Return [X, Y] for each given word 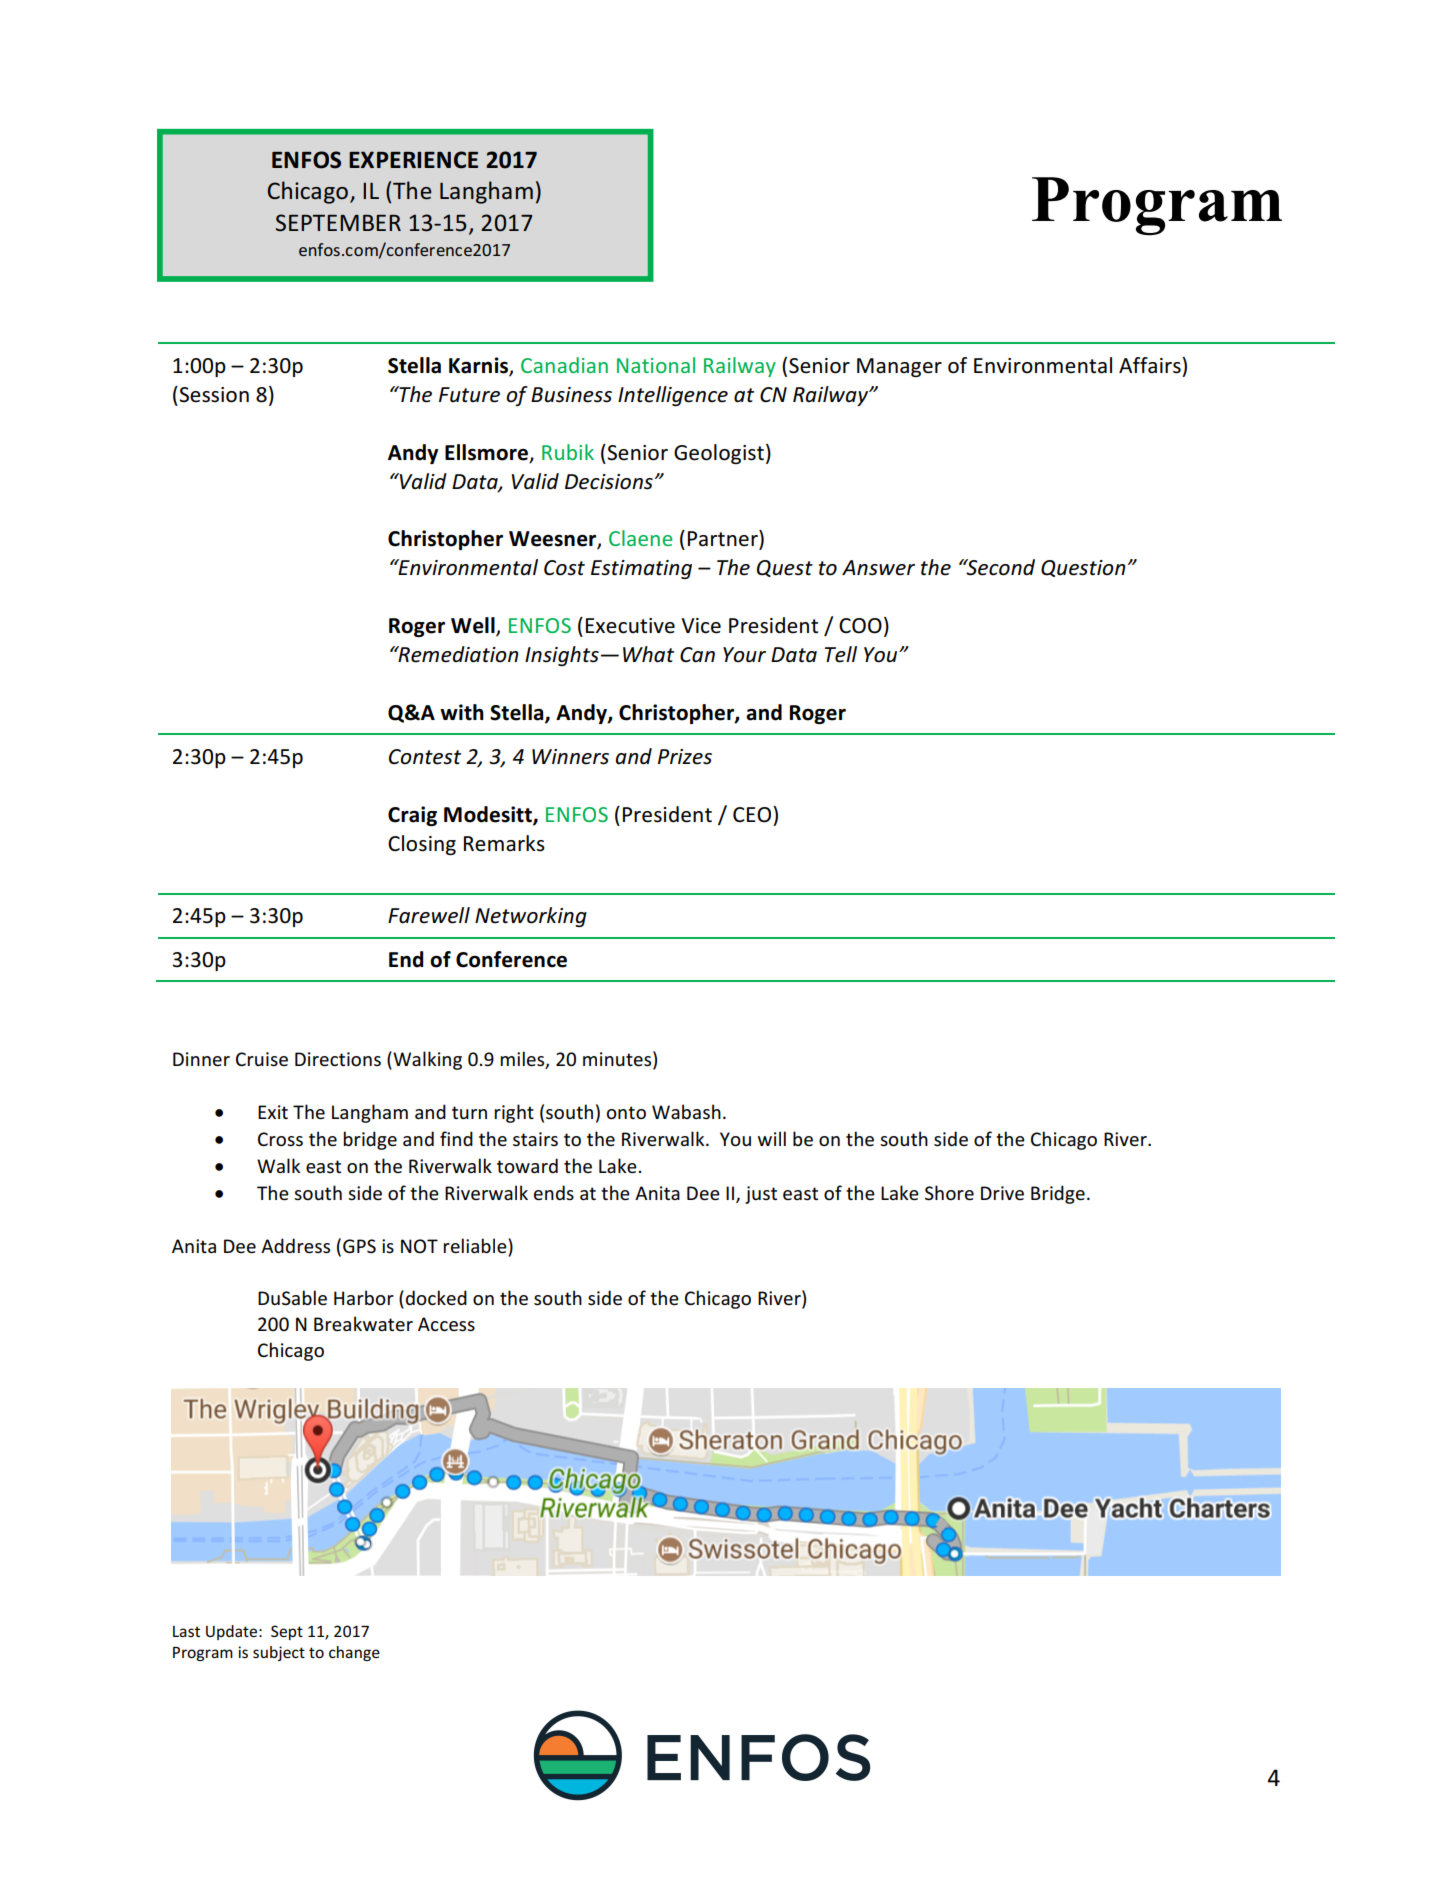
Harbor [364, 1297]
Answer [878, 568]
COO [860, 626]
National [656, 365]
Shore [949, 1193]
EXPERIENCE [413, 160]
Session [213, 394]
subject [279, 1653]
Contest [425, 757]
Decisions [609, 482]
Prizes [685, 757]
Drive [1002, 1193]
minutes [618, 1059]
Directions [338, 1059]
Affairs [1151, 365]
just [761, 1195]
